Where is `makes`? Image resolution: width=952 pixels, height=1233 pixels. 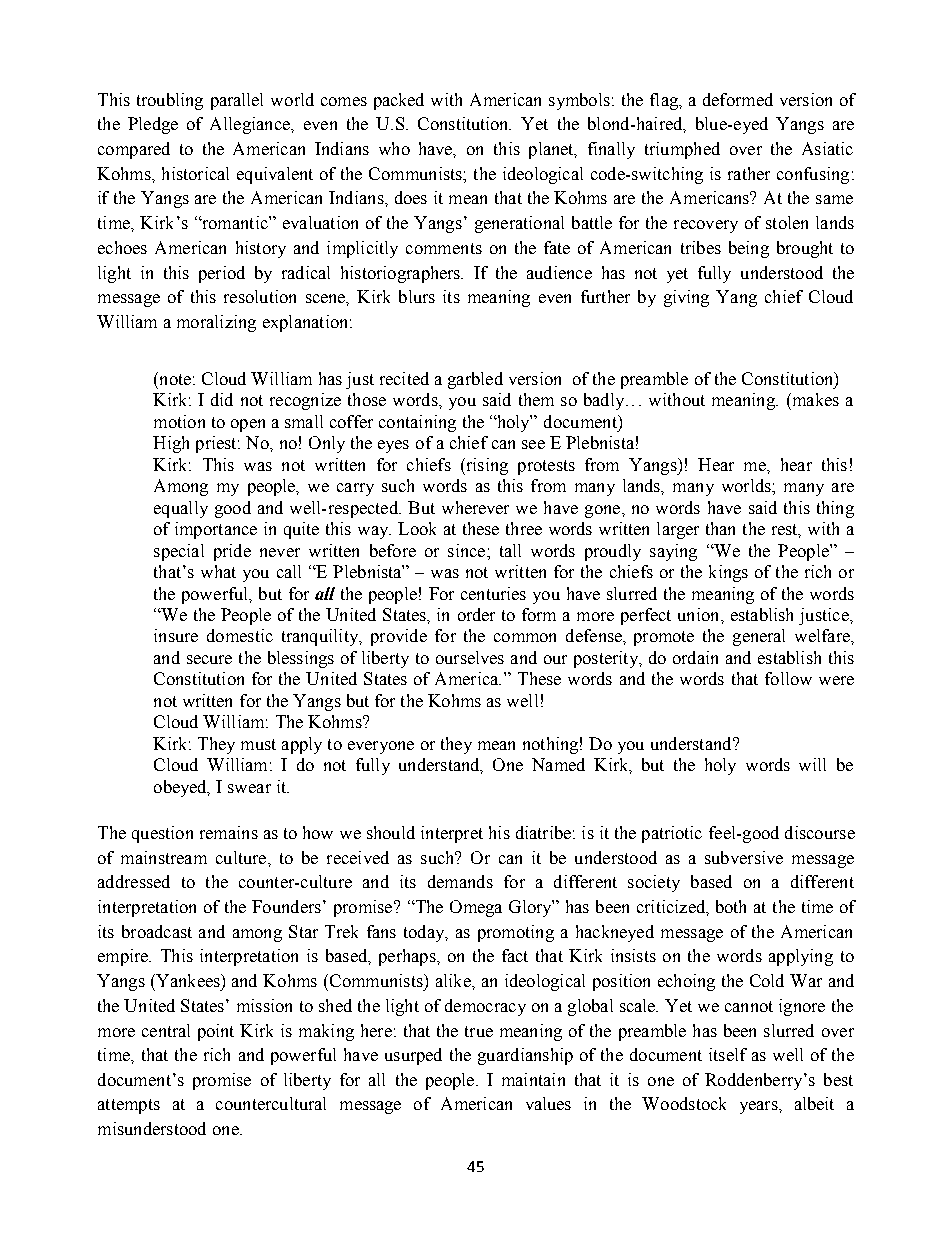
makes is located at coordinates (814, 399).
